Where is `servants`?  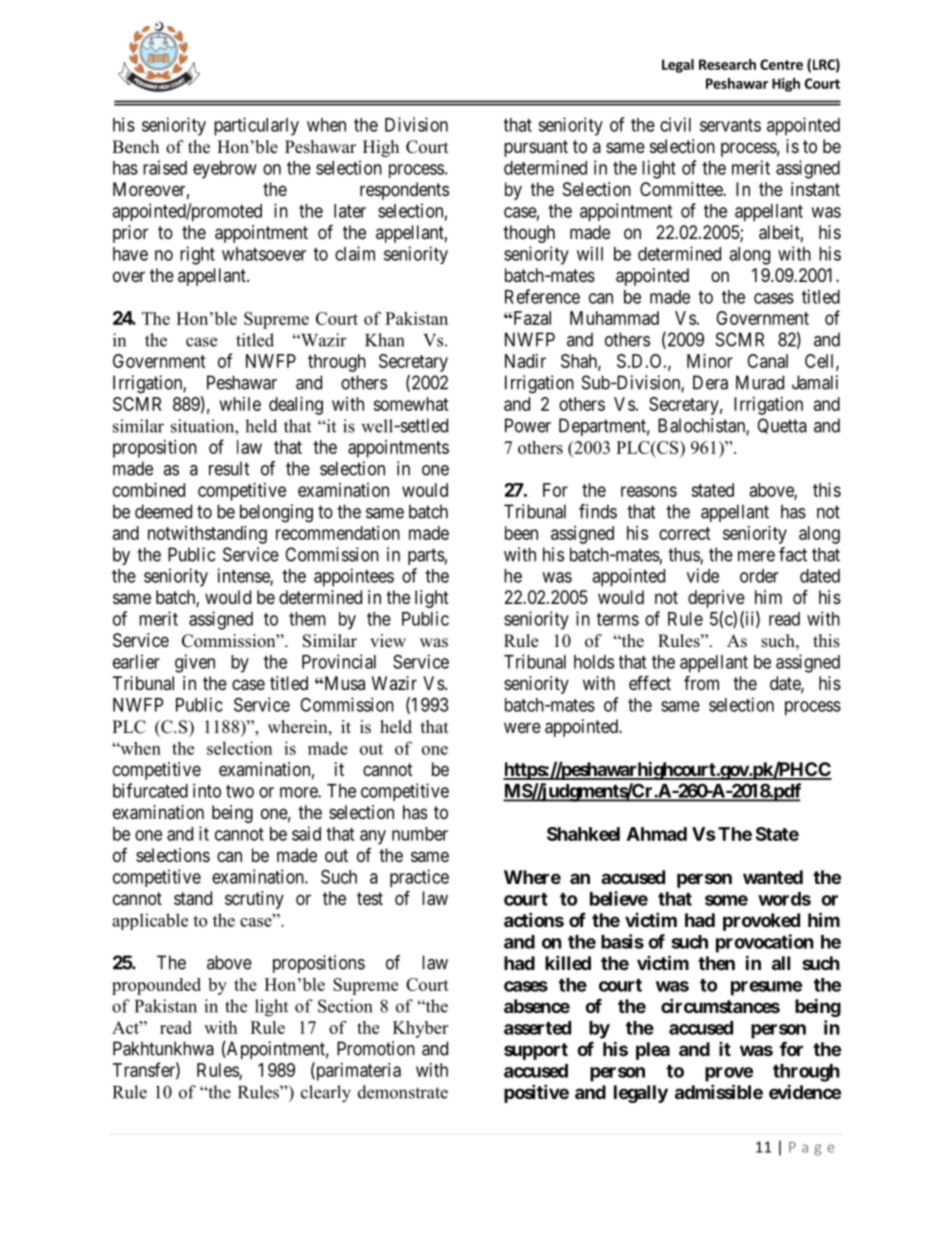 servants is located at coordinates (730, 125).
